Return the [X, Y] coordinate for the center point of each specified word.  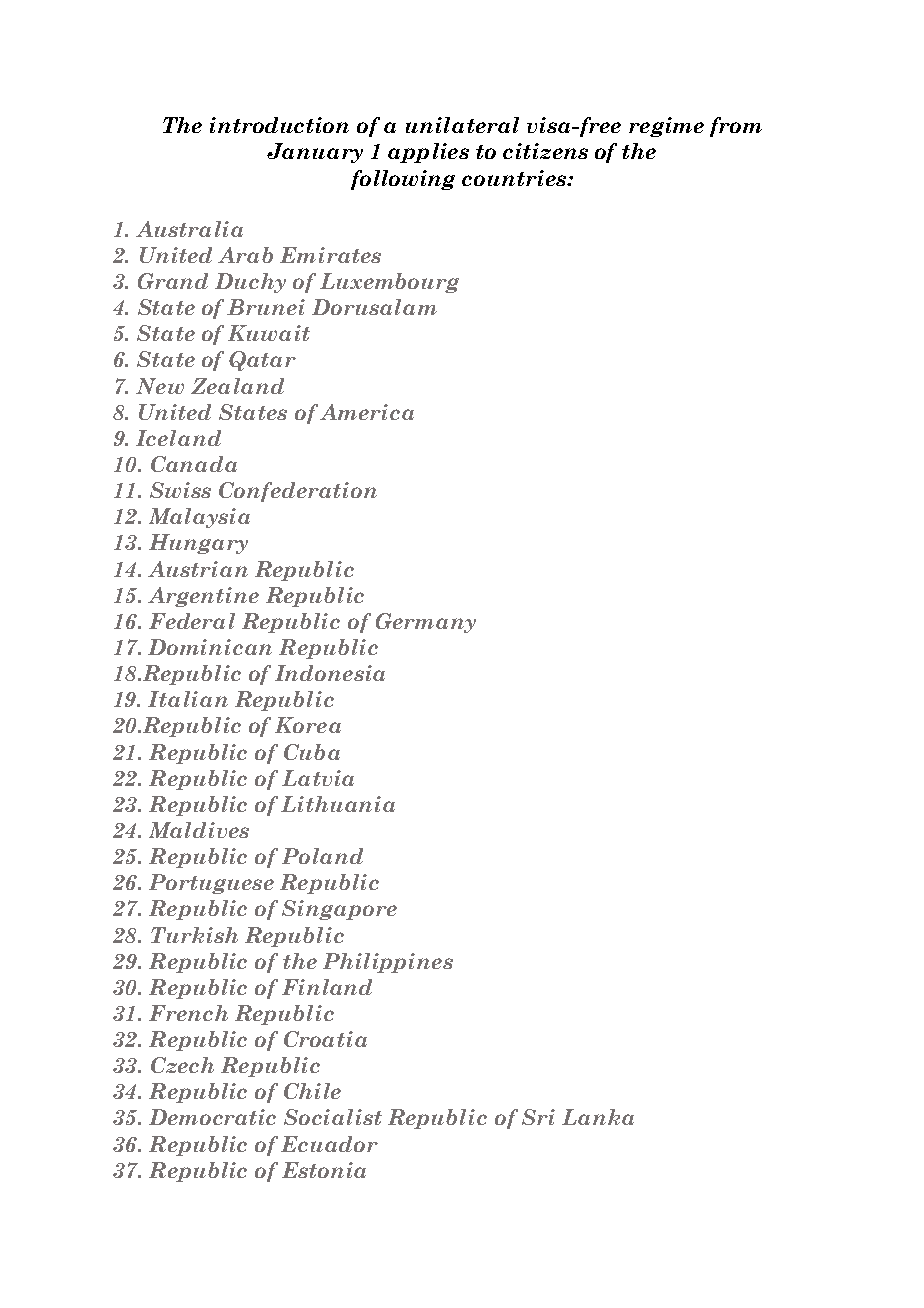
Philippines [388, 963]
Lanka [598, 1117]
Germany [426, 623]
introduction [279, 125]
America [367, 412]
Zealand [237, 386]
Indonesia [330, 673]
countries [515, 178]
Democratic [212, 1117]
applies [428, 153]
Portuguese [211, 884]
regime [666, 127]
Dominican [210, 647]
